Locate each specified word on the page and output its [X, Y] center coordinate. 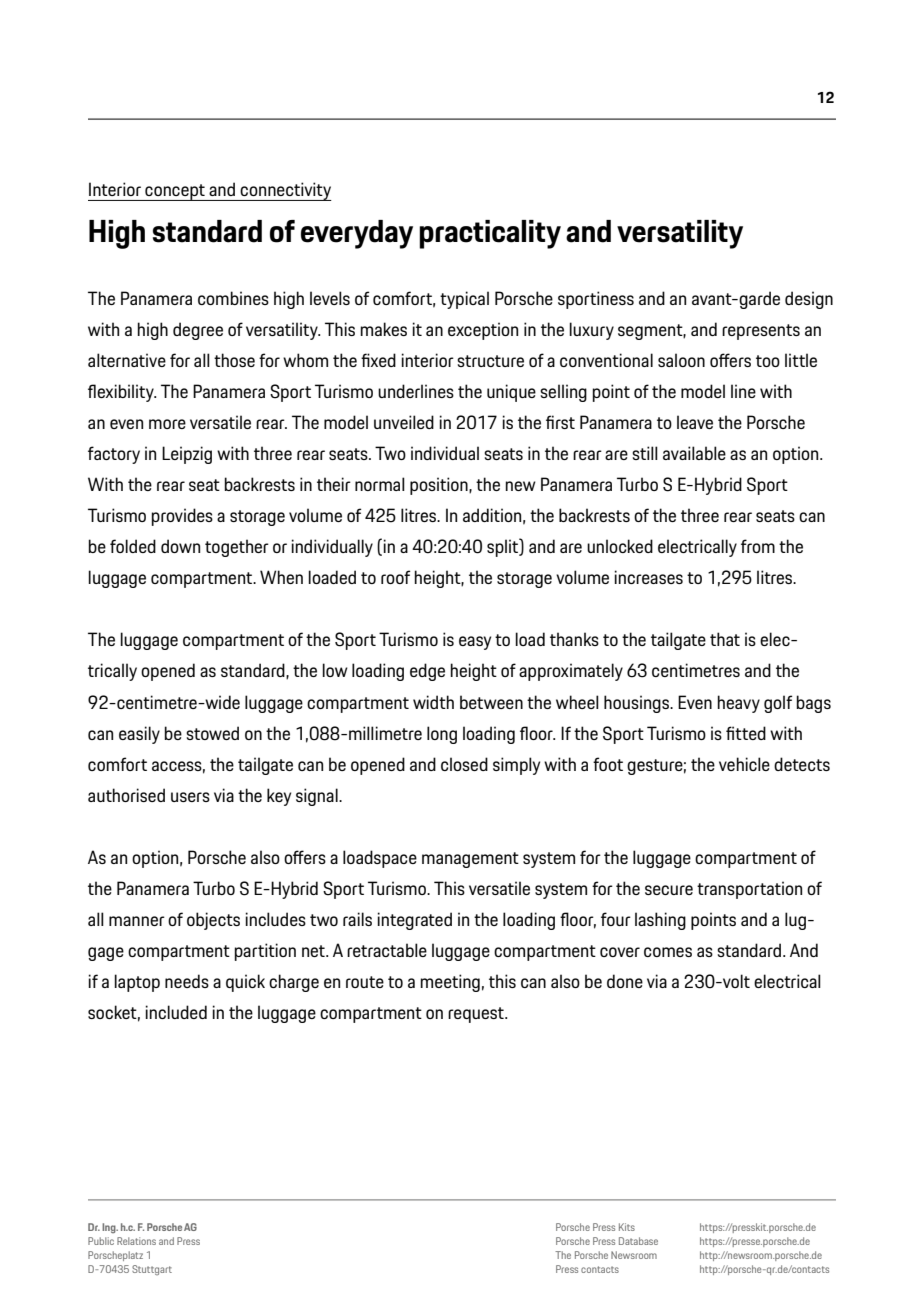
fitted [746, 733]
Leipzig [187, 455]
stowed [212, 733]
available [694, 453]
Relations [136, 1241]
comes [668, 952]
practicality [490, 234]
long [442, 735]
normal [380, 484]
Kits [627, 1227]
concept [175, 192]
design [809, 300]
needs [187, 981]
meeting [450, 983]
